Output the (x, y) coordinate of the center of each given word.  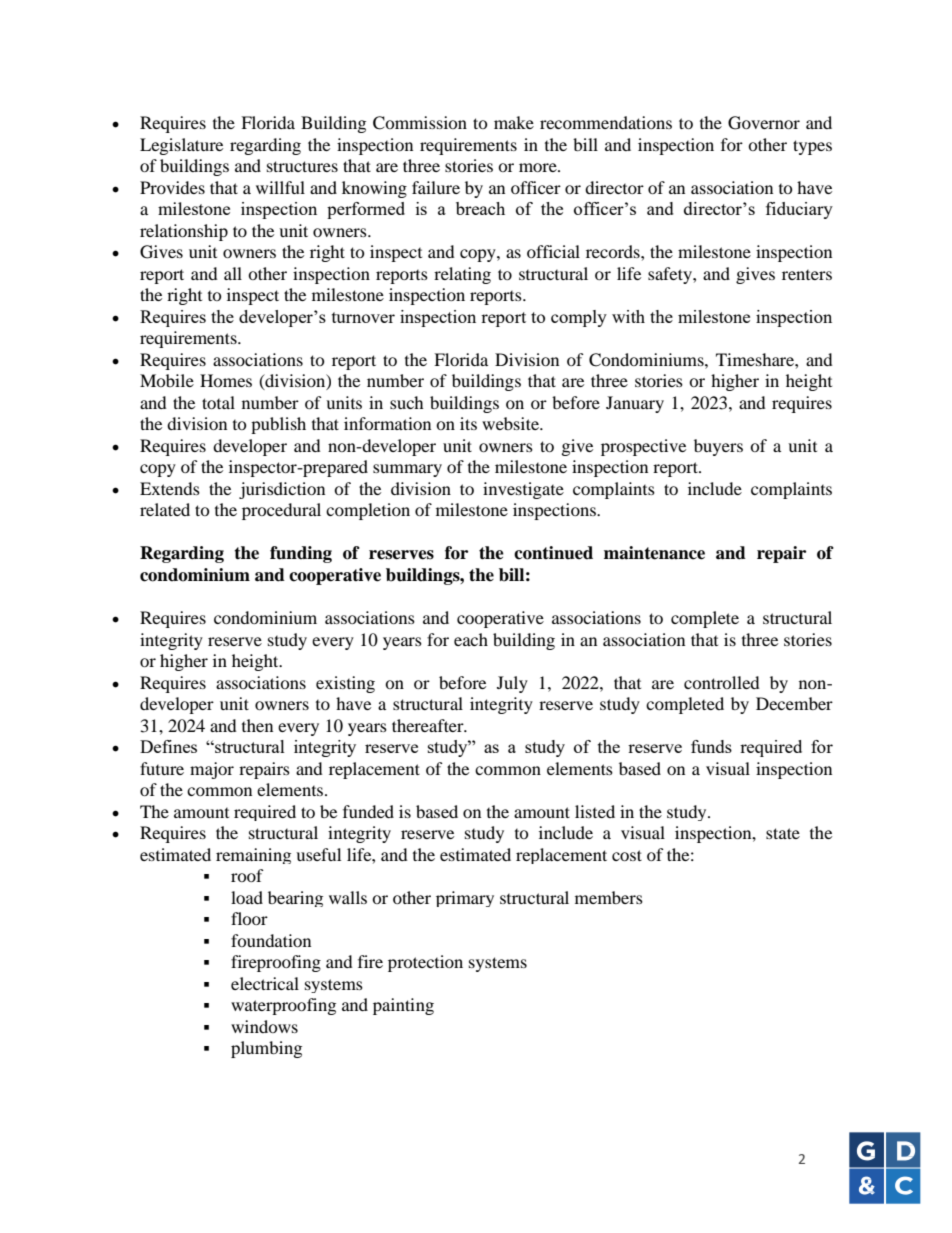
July (512, 684)
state (783, 833)
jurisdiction (282, 490)
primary (465, 899)
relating (462, 275)
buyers (718, 447)
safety (671, 275)
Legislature (181, 146)
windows (264, 1026)
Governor (764, 123)
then (257, 725)
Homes (226, 380)
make (514, 122)
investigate (523, 490)
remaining (253, 856)
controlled (722, 682)
